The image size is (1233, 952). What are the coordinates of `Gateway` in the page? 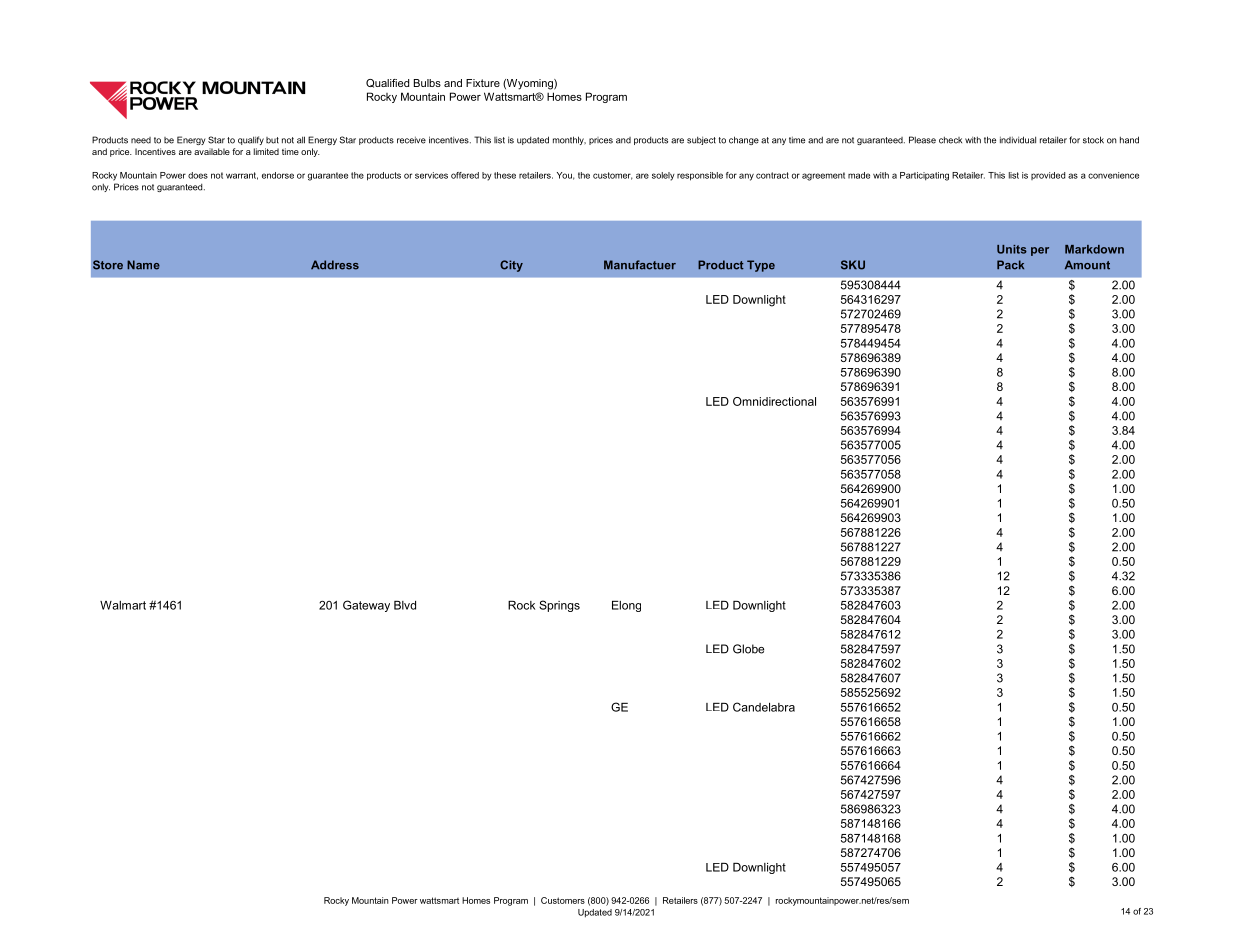 It's located at (366, 606).
